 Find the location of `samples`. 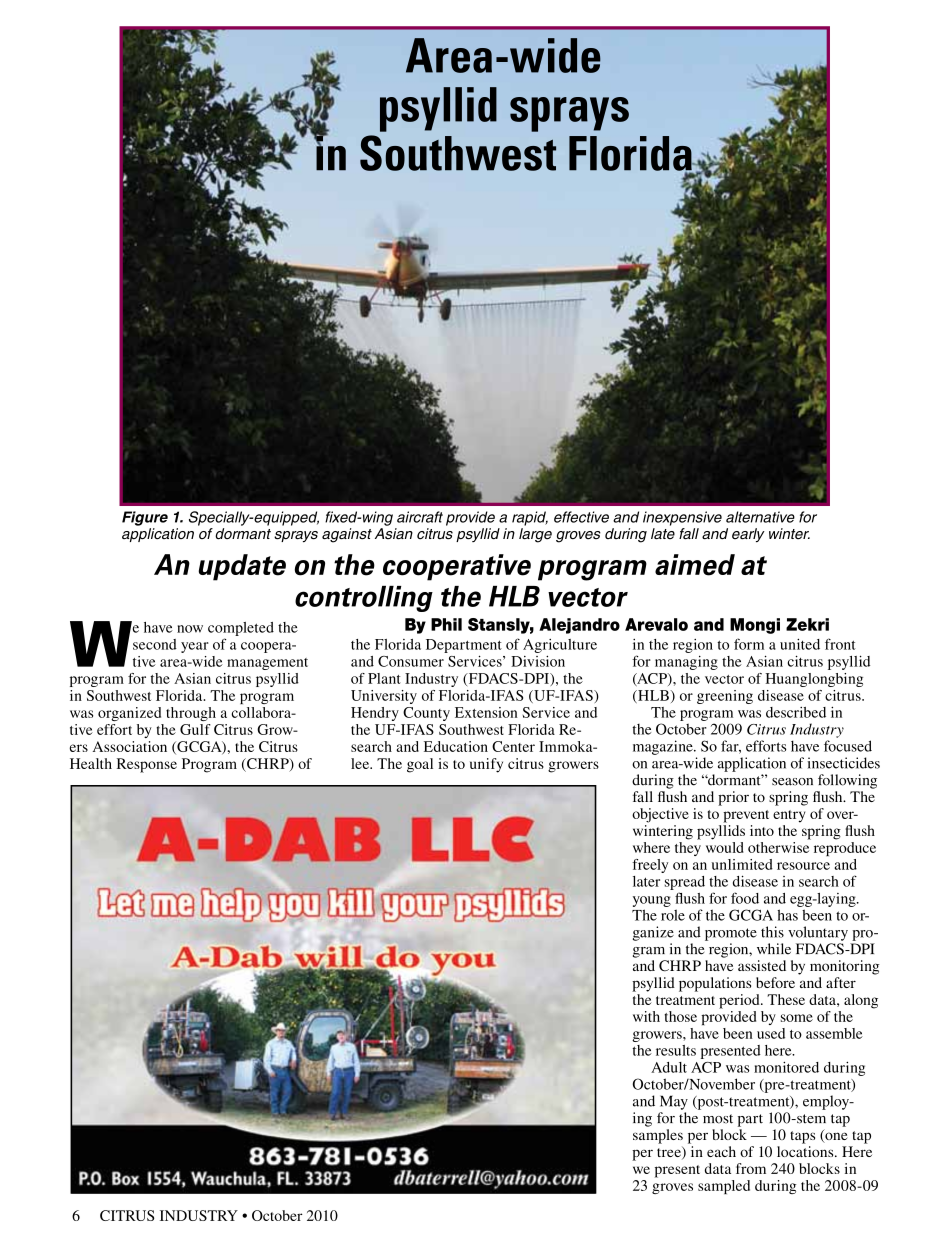

samples is located at coordinates (658, 1136).
